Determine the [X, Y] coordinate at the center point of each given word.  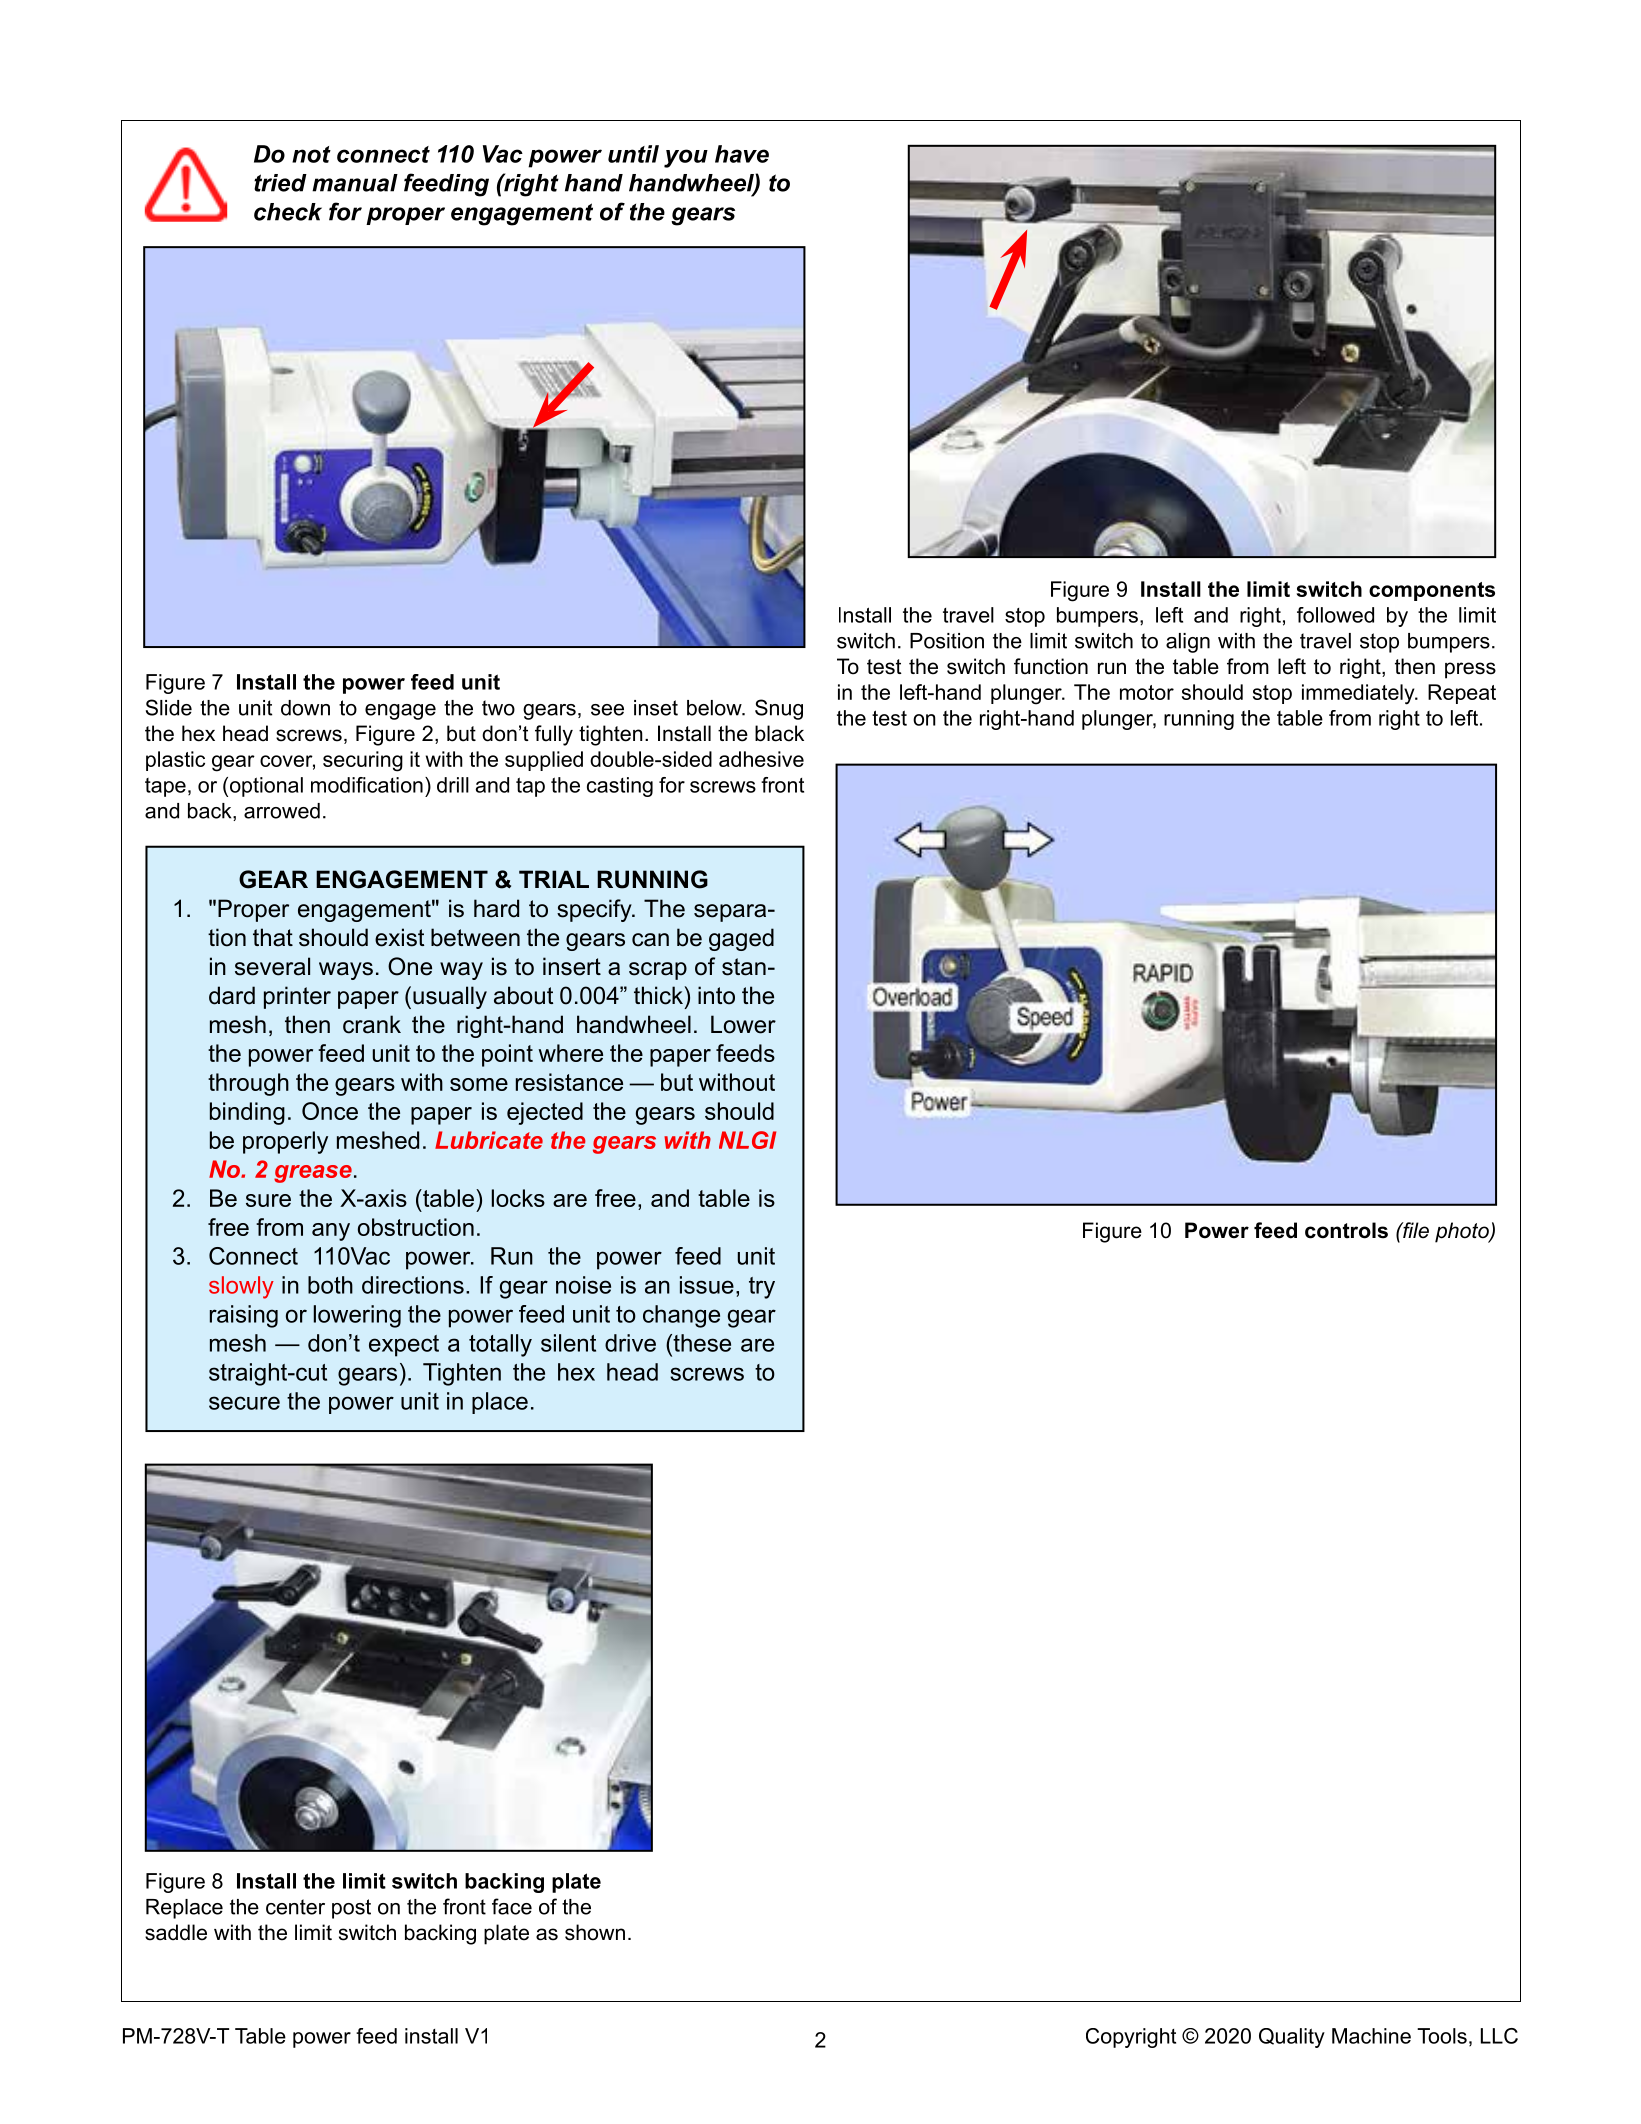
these [701, 1343]
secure [244, 1403]
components [1432, 591]
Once [330, 1111]
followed [1335, 615]
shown [595, 1932]
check [288, 212]
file [1415, 1230]
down [305, 708]
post [351, 1909]
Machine [1371, 2036]
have [742, 154]
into [716, 995]
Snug [779, 709]
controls [1346, 1230]
